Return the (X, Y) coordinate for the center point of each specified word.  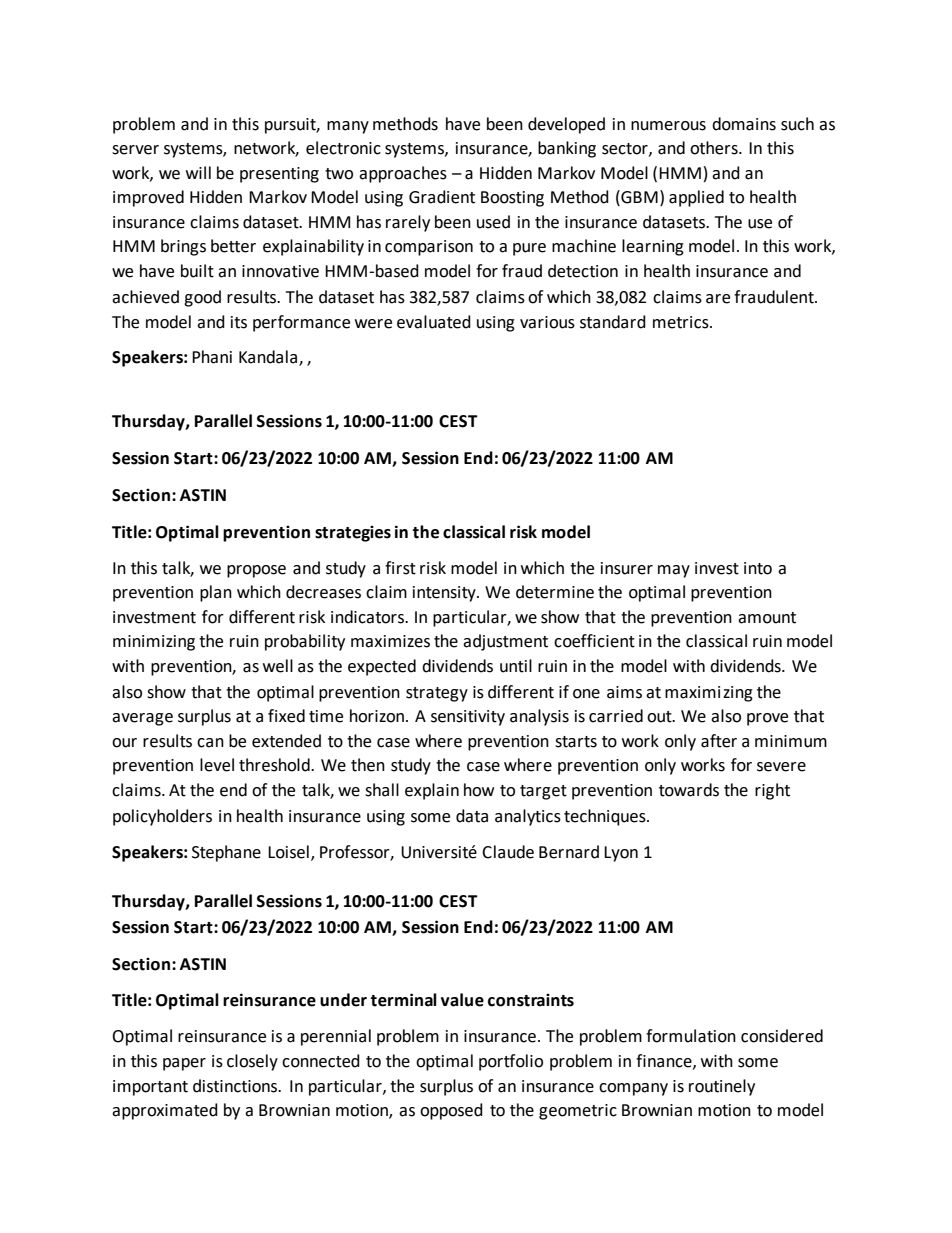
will (198, 172)
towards (689, 790)
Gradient (442, 197)
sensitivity (468, 718)
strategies (353, 533)
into (758, 568)
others (715, 148)
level (217, 765)
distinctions (236, 1086)
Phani (212, 357)
